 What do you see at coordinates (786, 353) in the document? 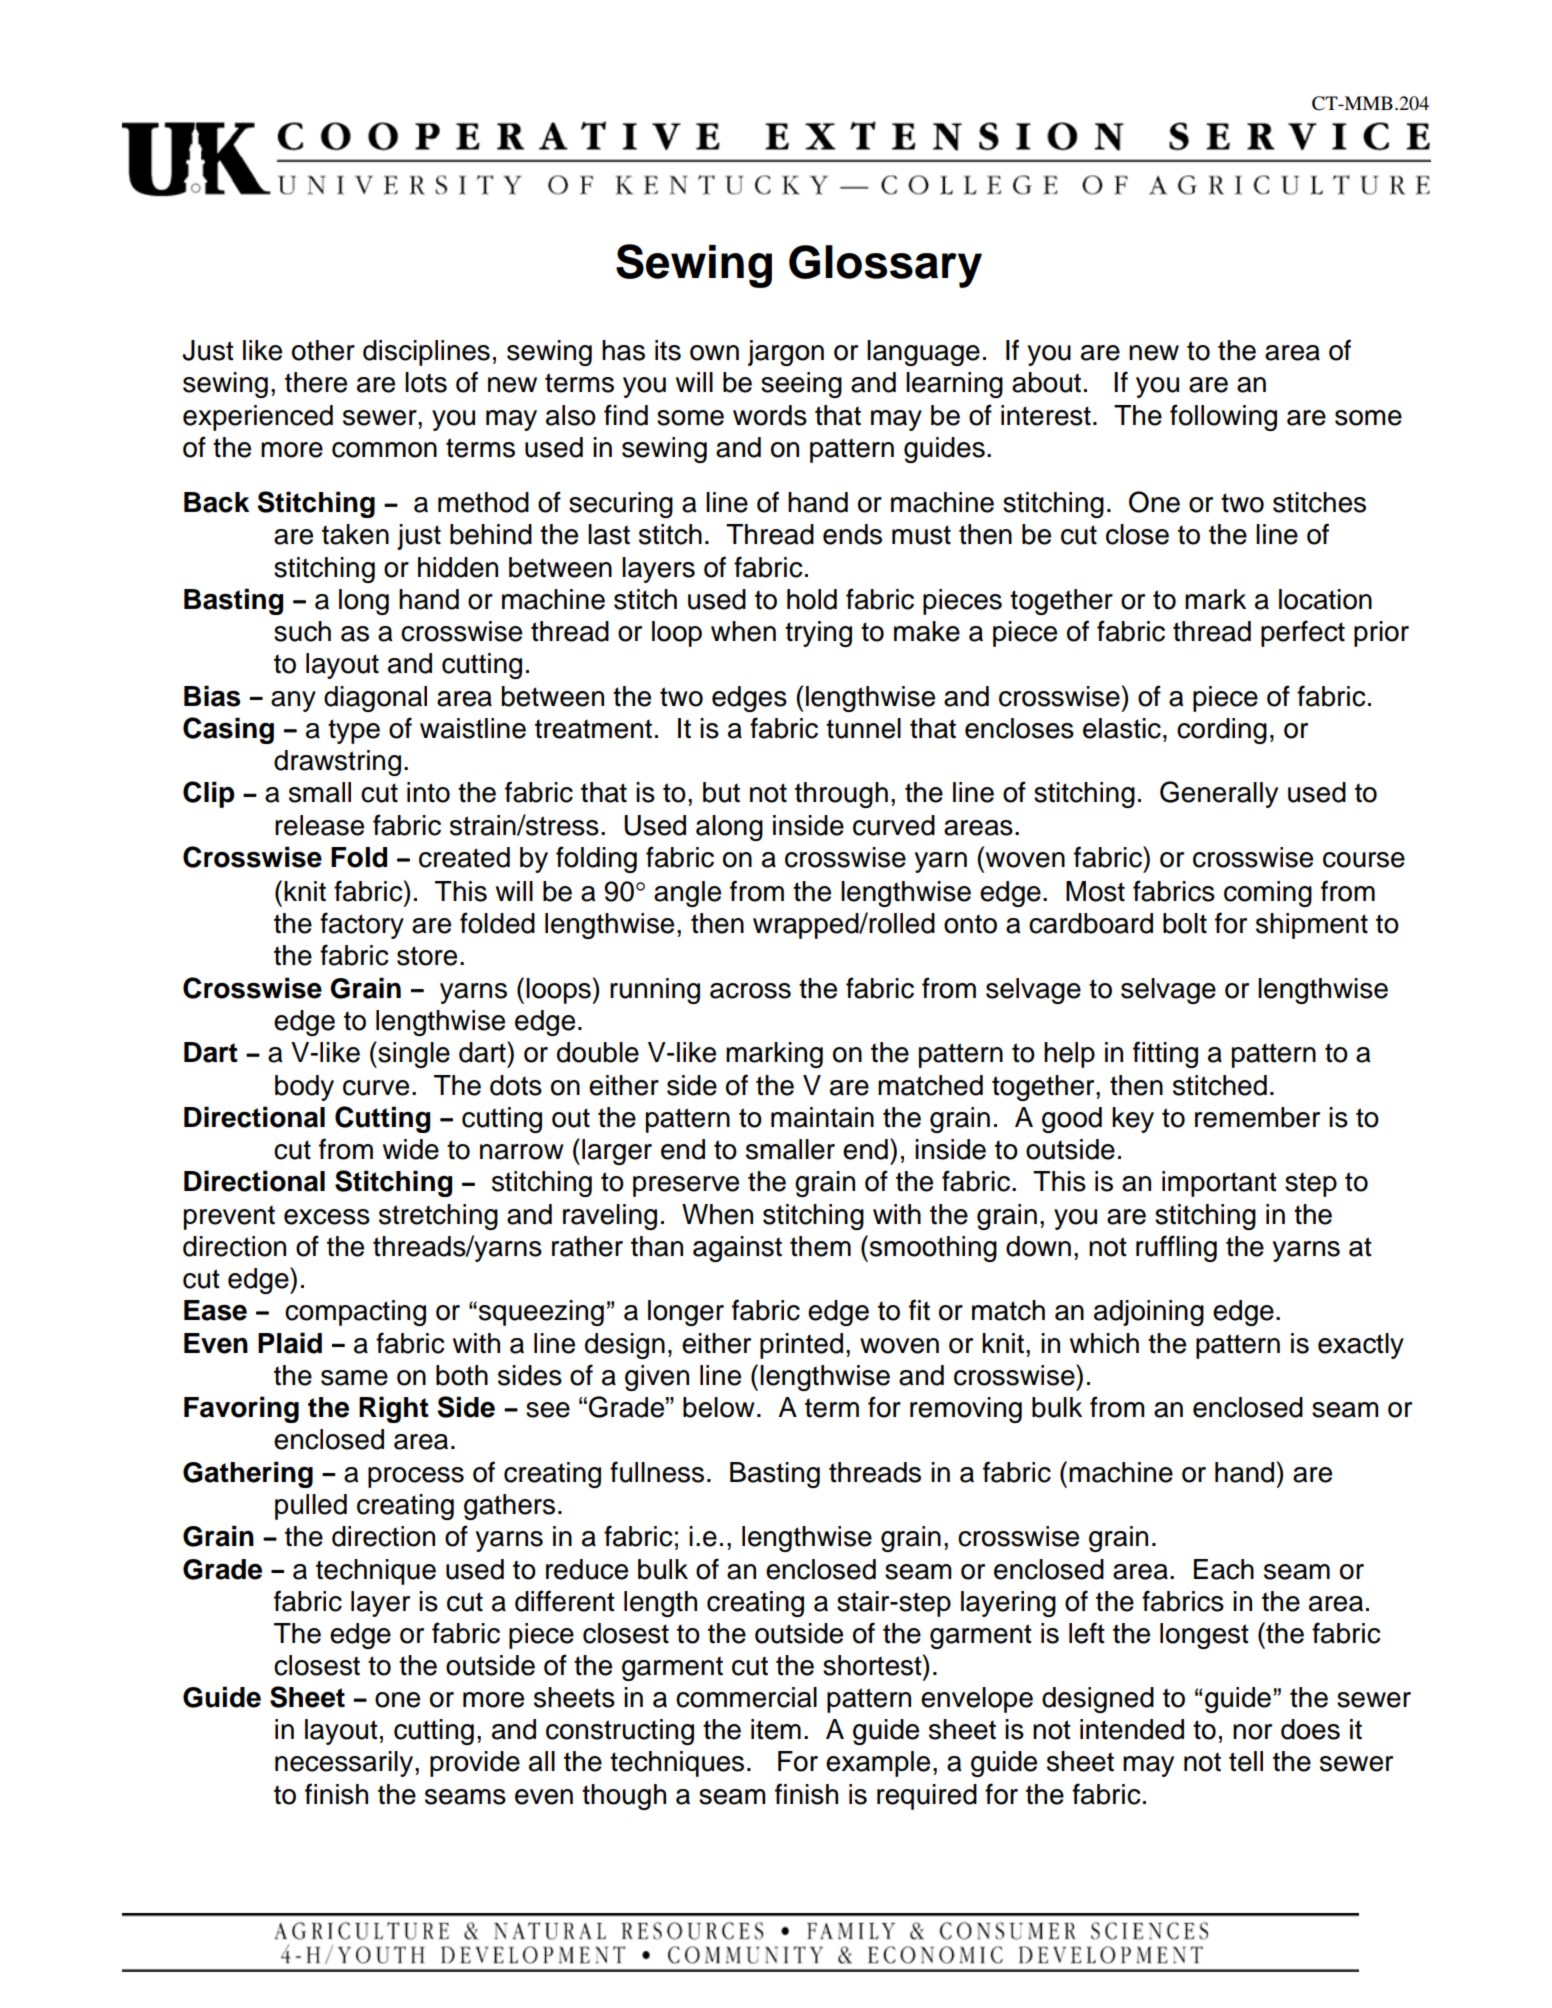
I see `jargon` at bounding box center [786, 353].
